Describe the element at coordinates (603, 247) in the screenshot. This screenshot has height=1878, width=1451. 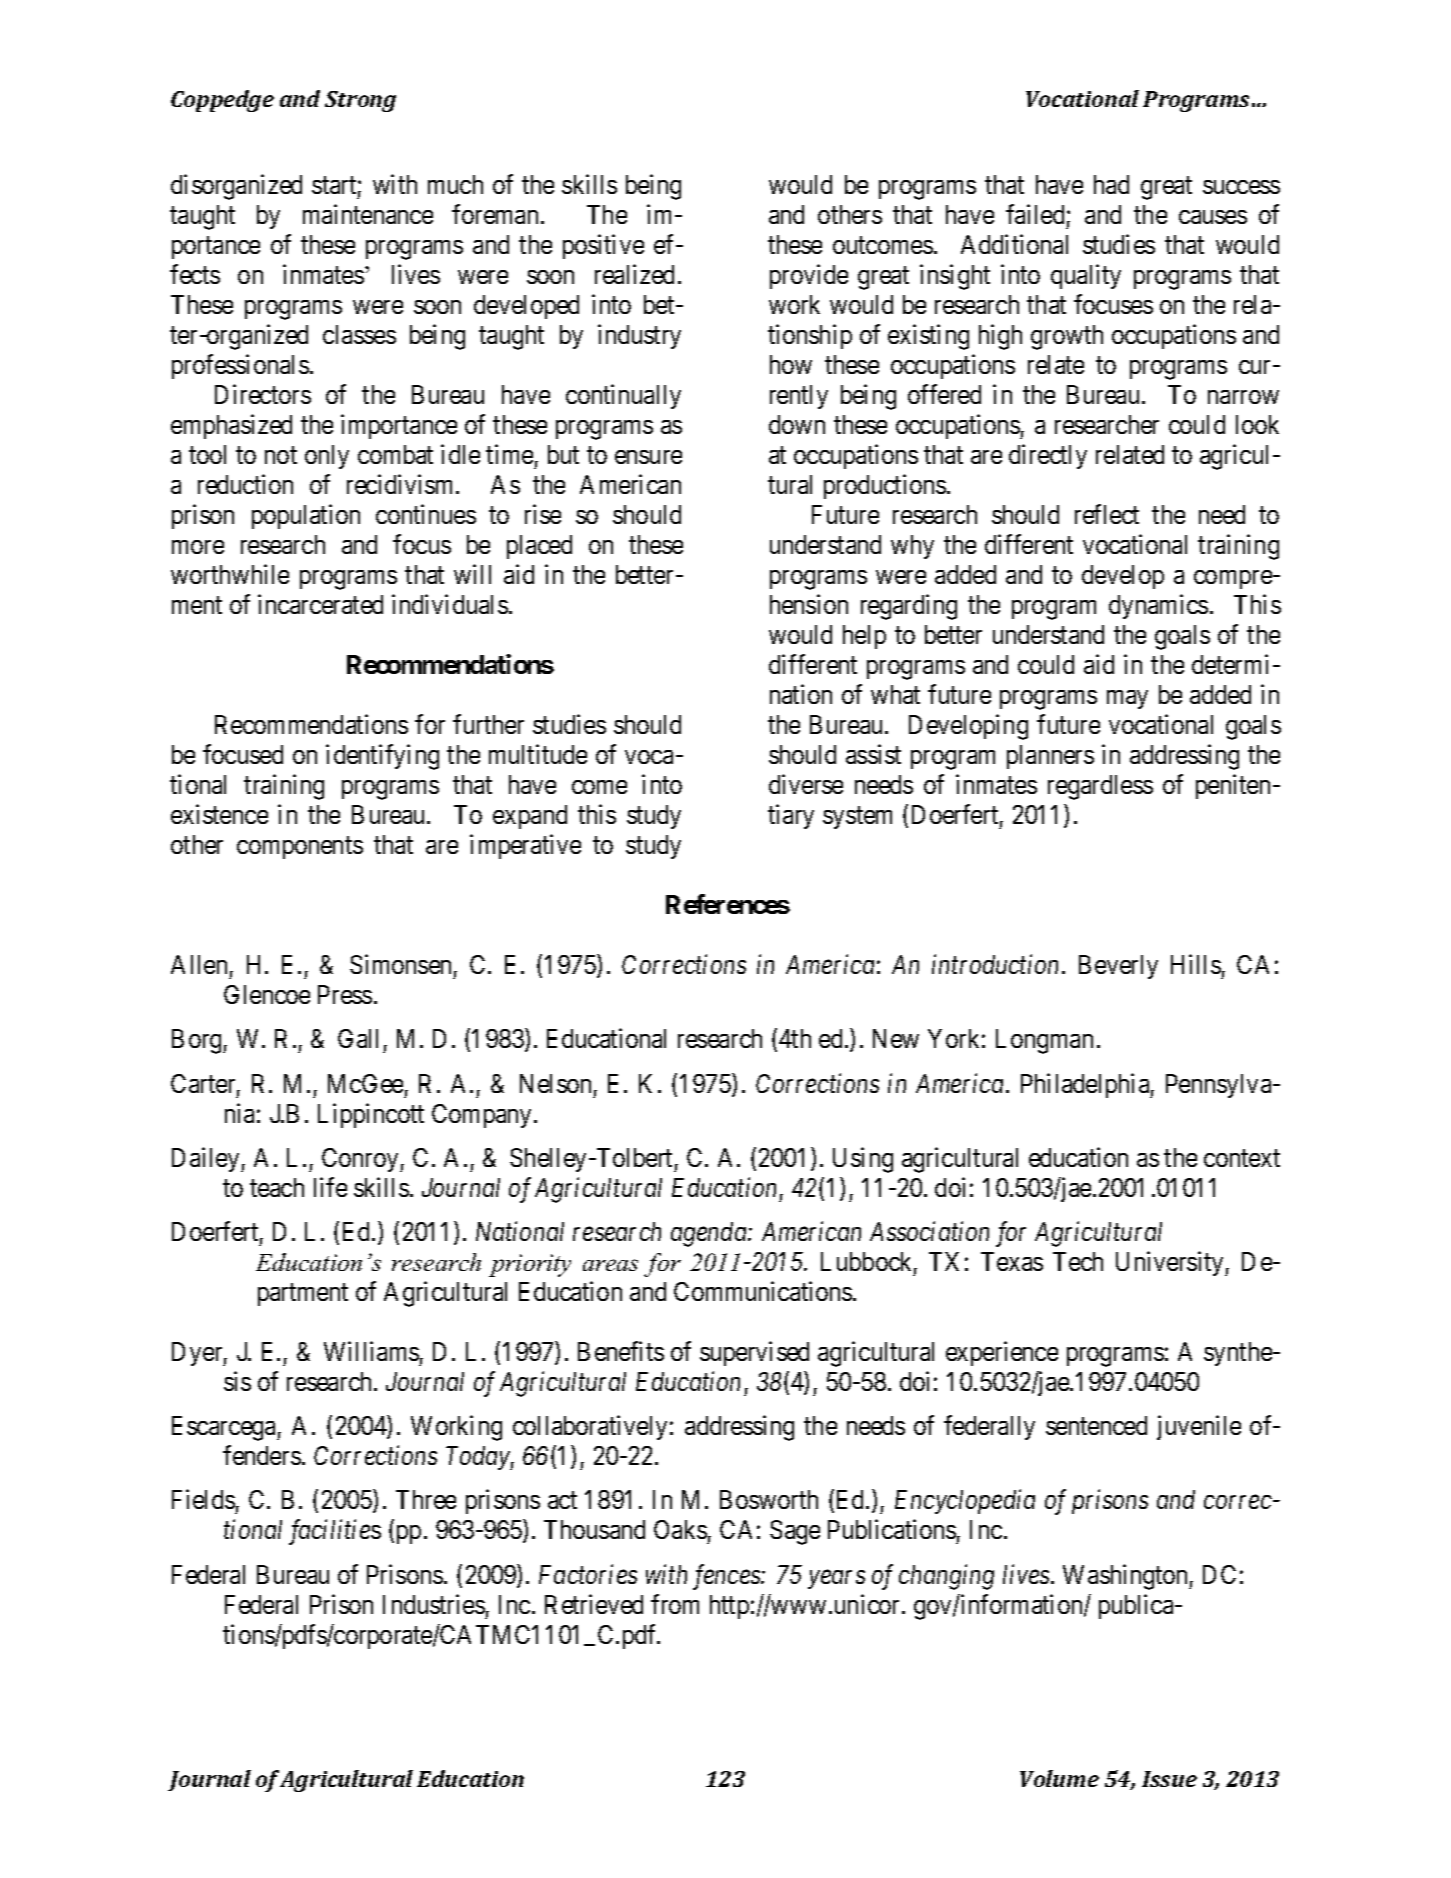
I see `positive` at that location.
